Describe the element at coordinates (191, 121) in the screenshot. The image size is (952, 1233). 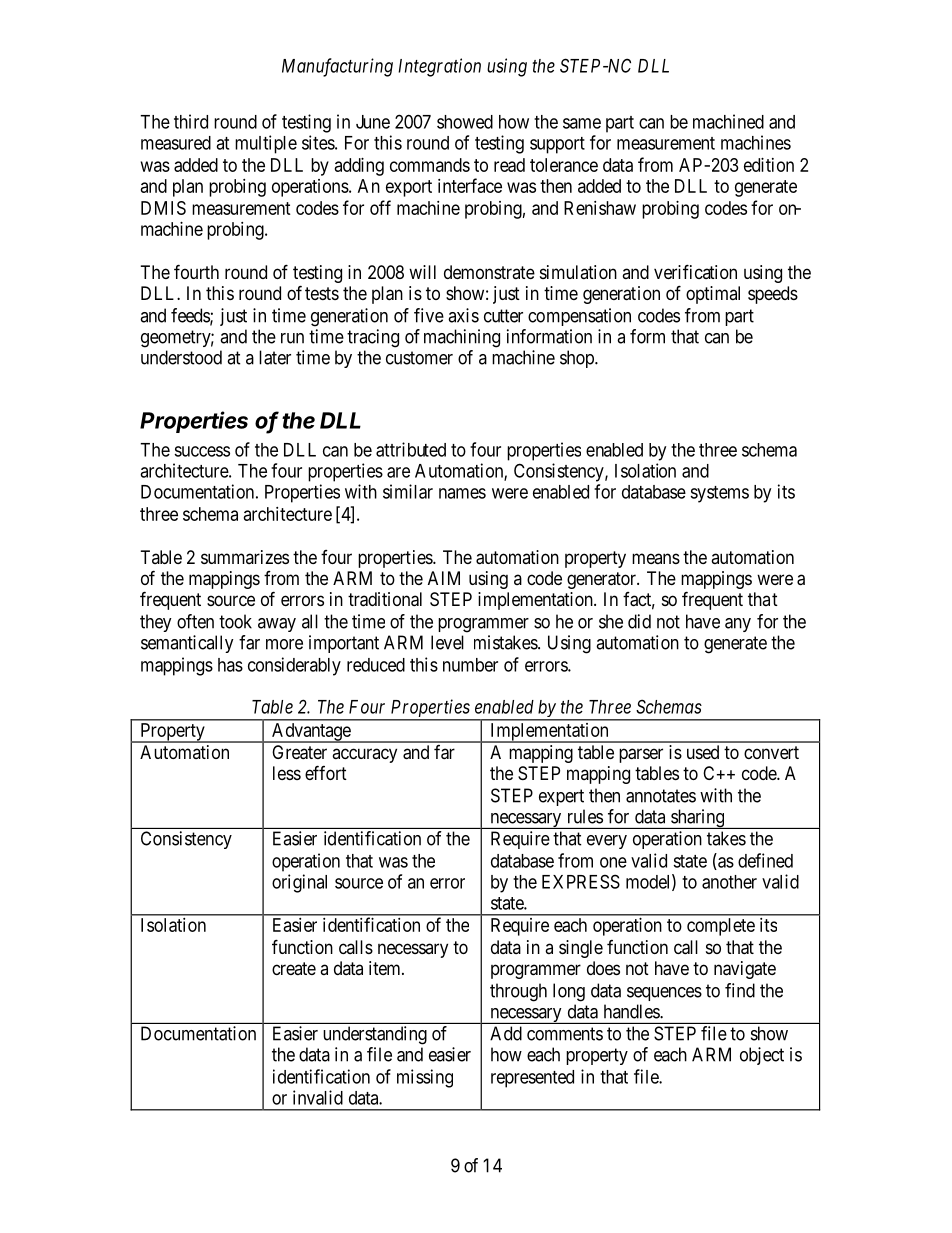
I see `third` at that location.
